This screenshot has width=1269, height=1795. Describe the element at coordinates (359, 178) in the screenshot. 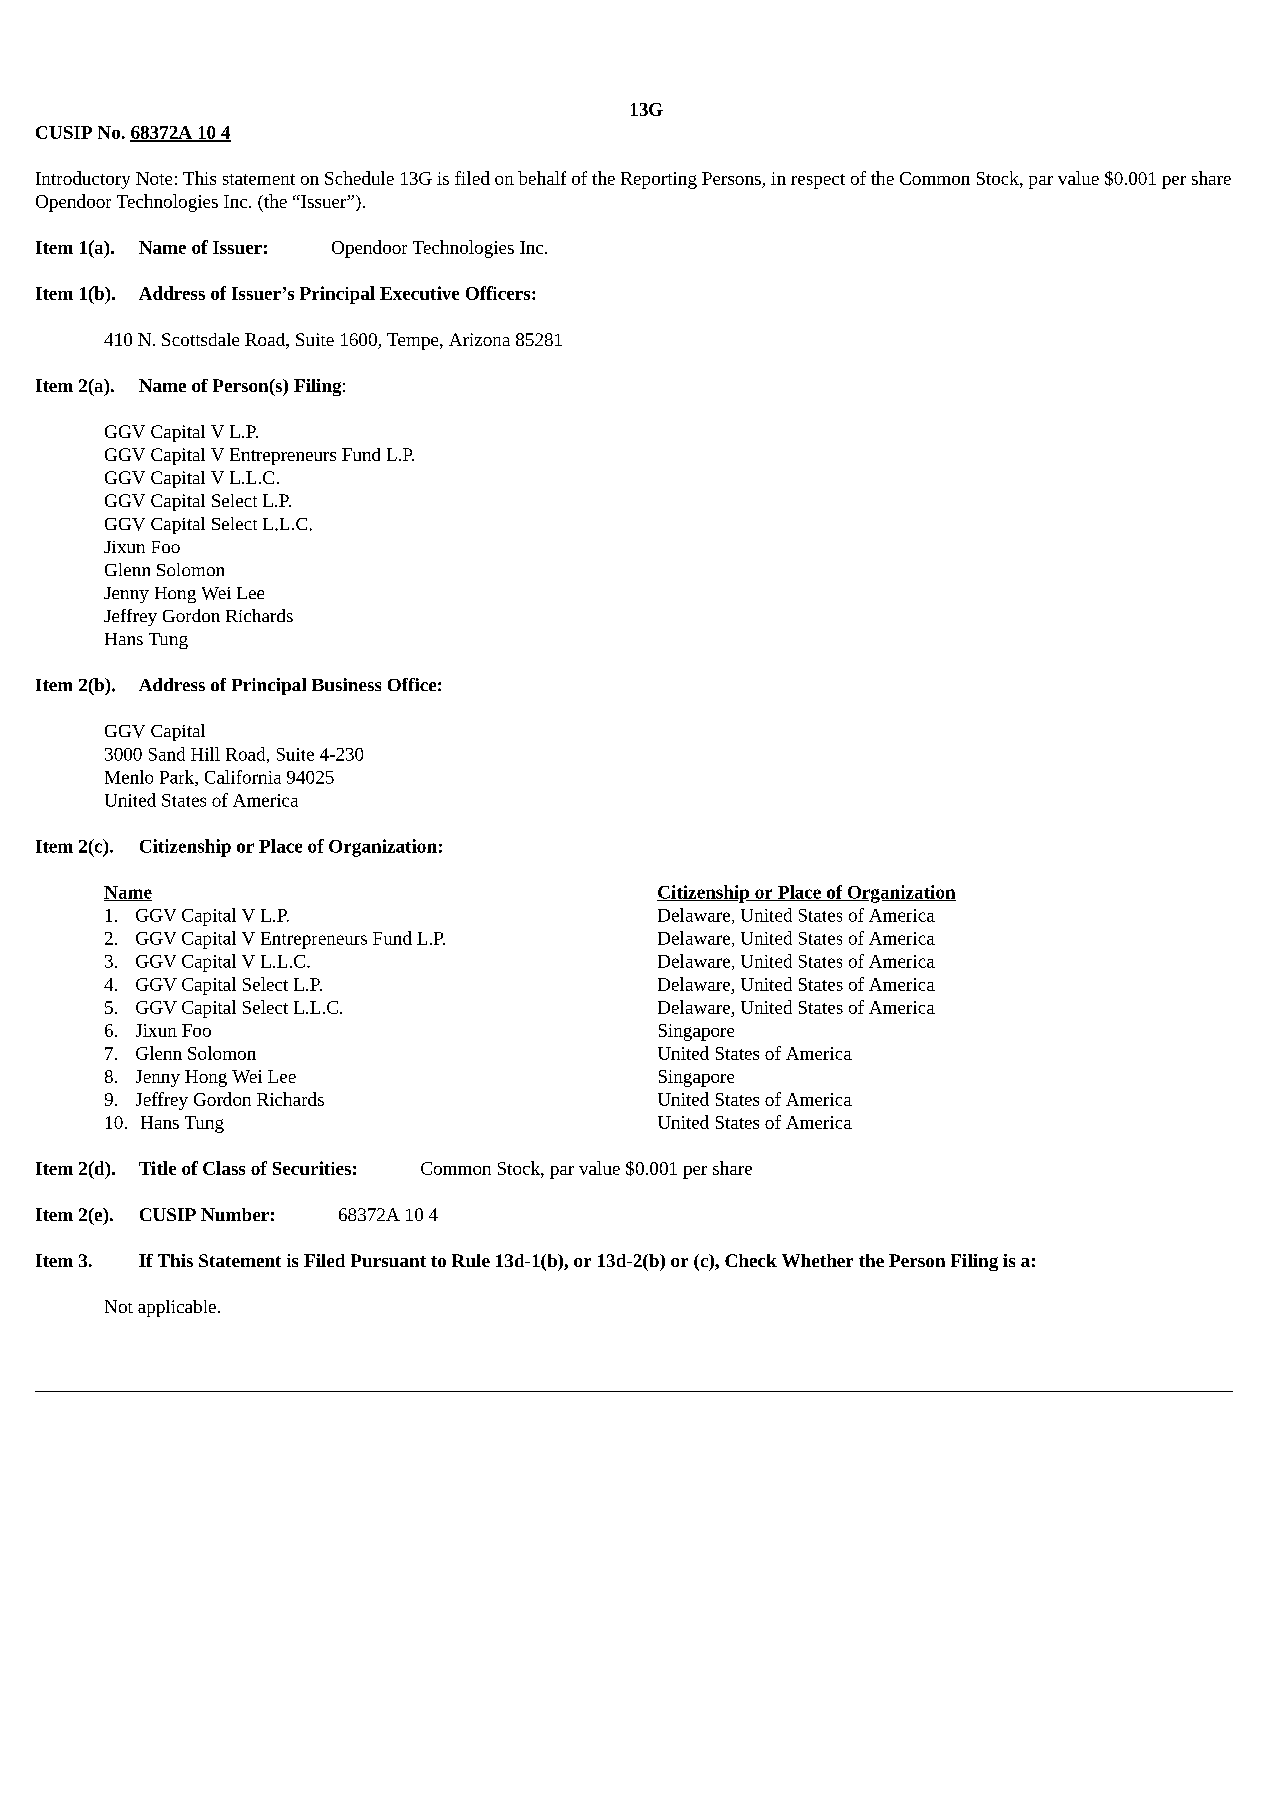

I see `Schedule` at that location.
